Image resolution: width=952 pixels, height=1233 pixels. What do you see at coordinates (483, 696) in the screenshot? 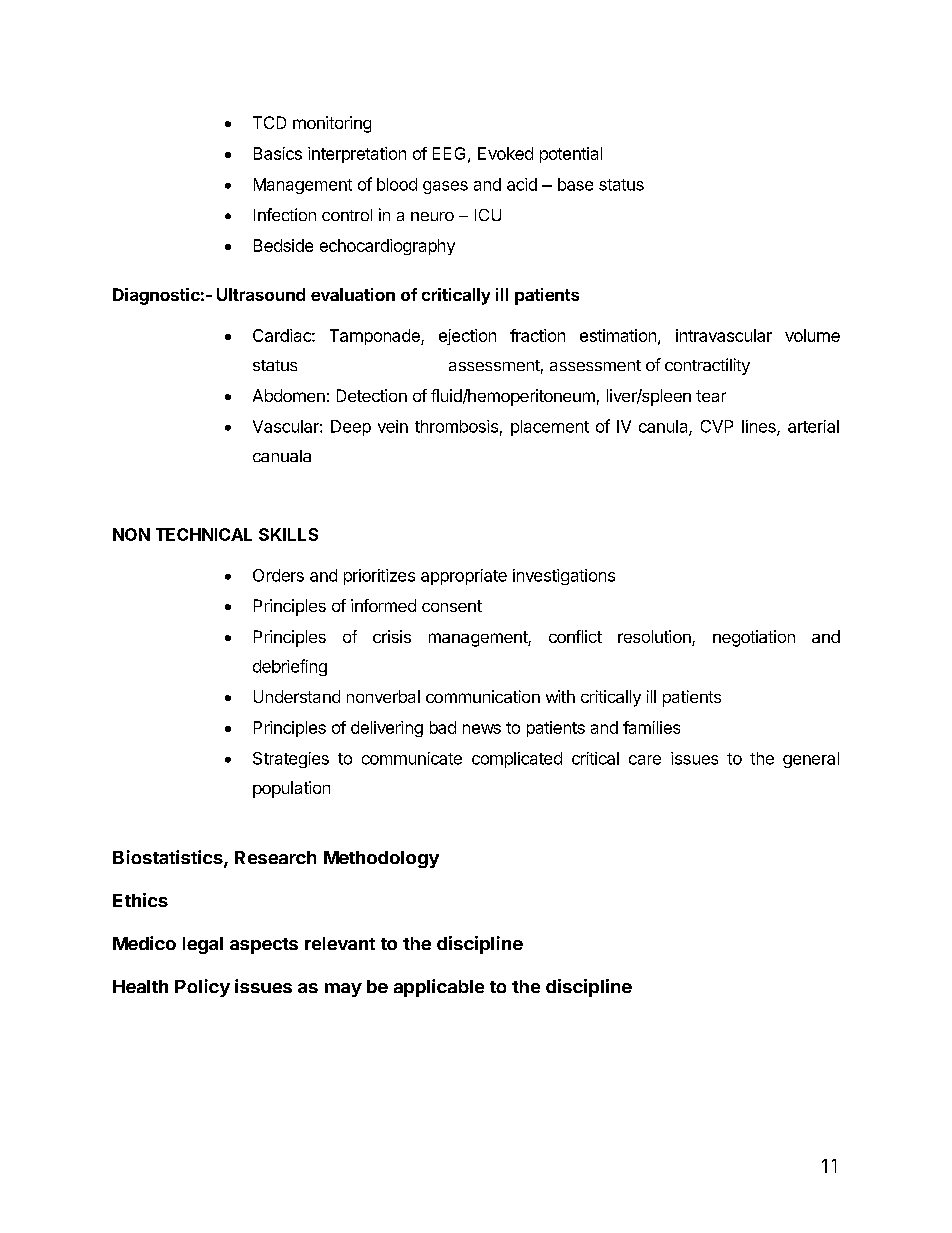
I see `communication` at bounding box center [483, 696].
